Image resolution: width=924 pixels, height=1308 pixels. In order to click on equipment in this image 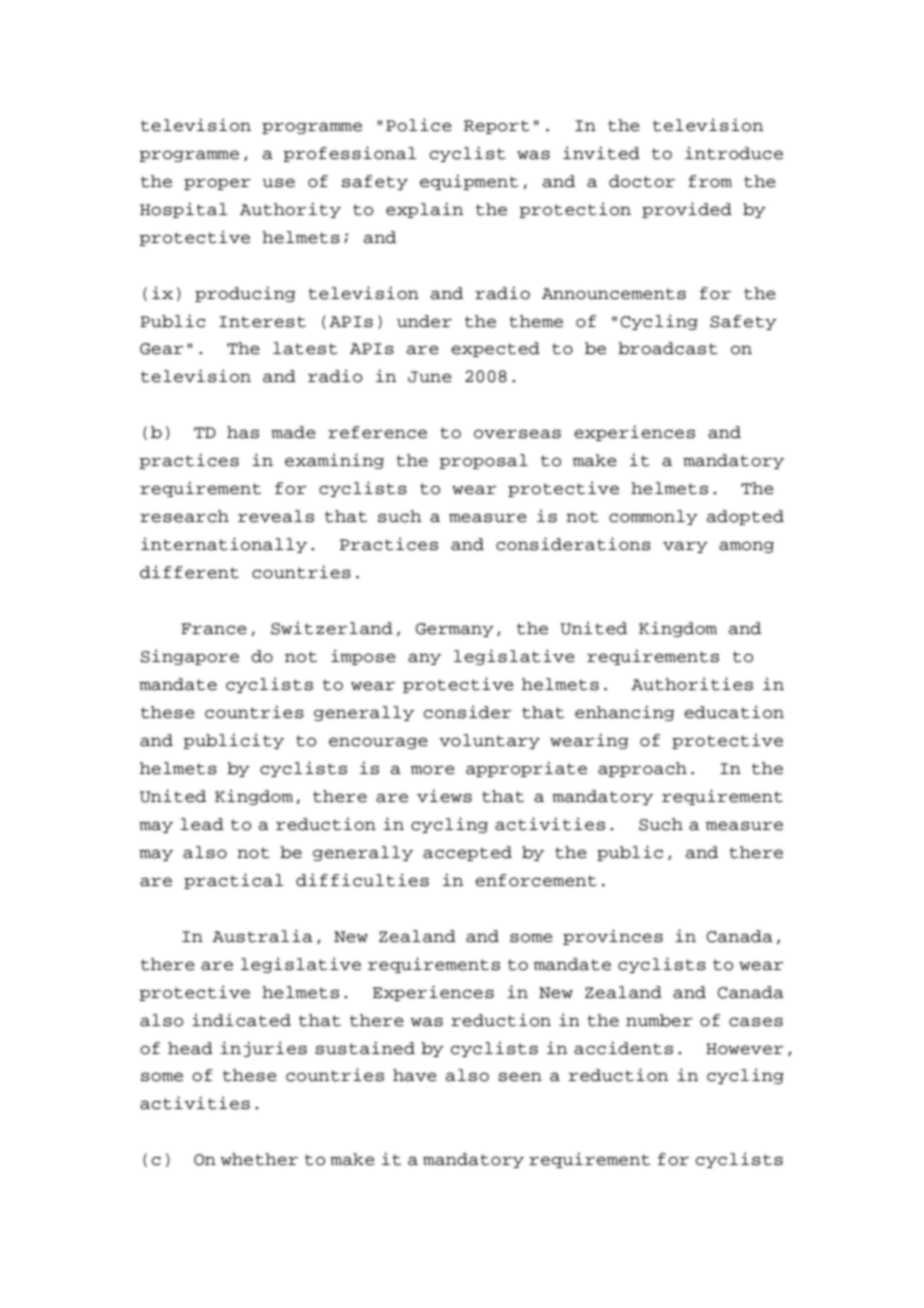, I will do `click(469, 182)`.
